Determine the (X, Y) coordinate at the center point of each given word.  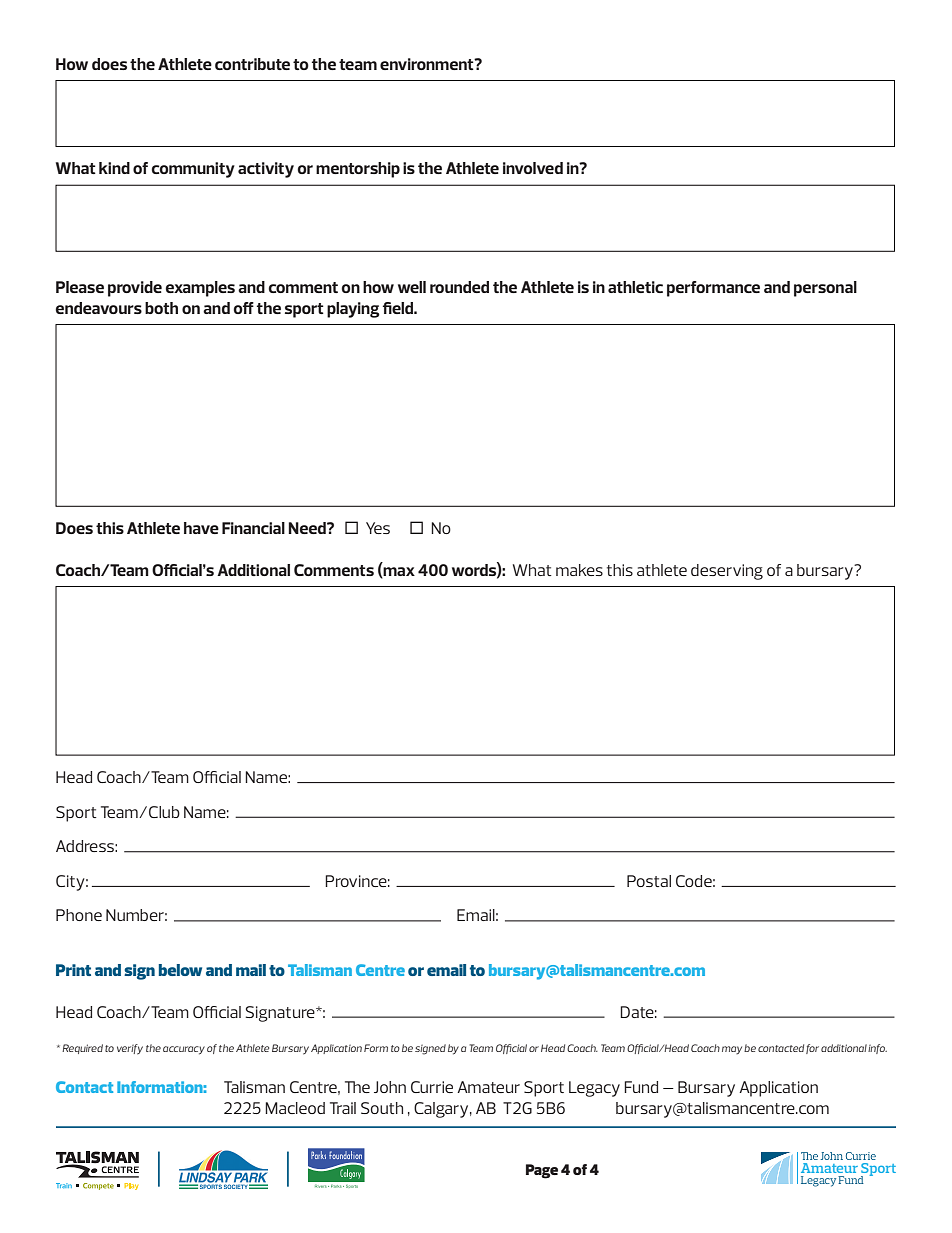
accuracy (184, 1050)
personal (825, 289)
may (732, 1050)
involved (533, 168)
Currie (432, 1087)
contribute (252, 64)
